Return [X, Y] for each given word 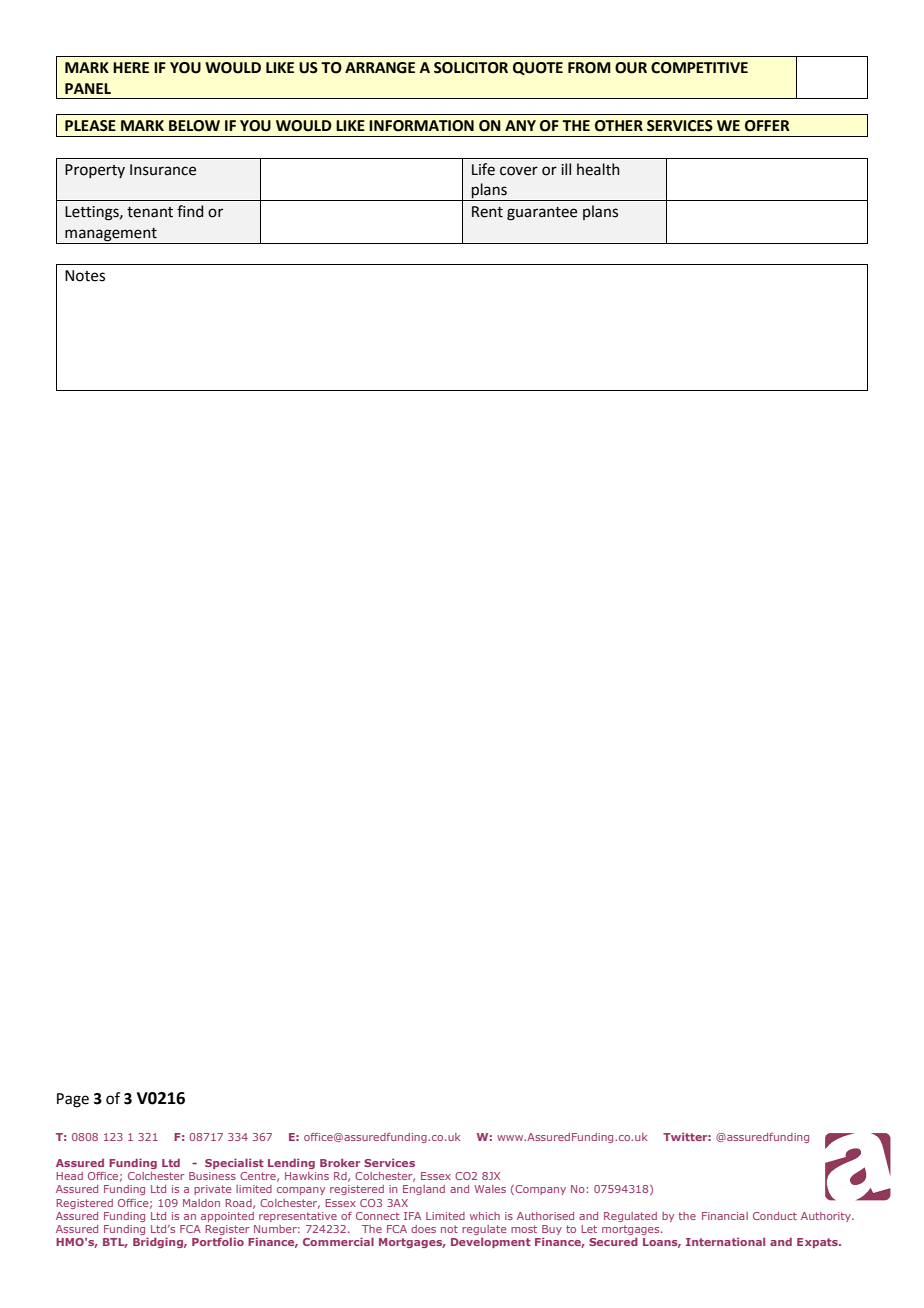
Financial [725, 1216]
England [424, 1190]
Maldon [201, 1203]
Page [73, 1100]
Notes [85, 276]
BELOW [194, 126]
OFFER [767, 126]
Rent [487, 212]
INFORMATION [421, 126]
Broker [340, 1163]
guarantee [542, 214]
